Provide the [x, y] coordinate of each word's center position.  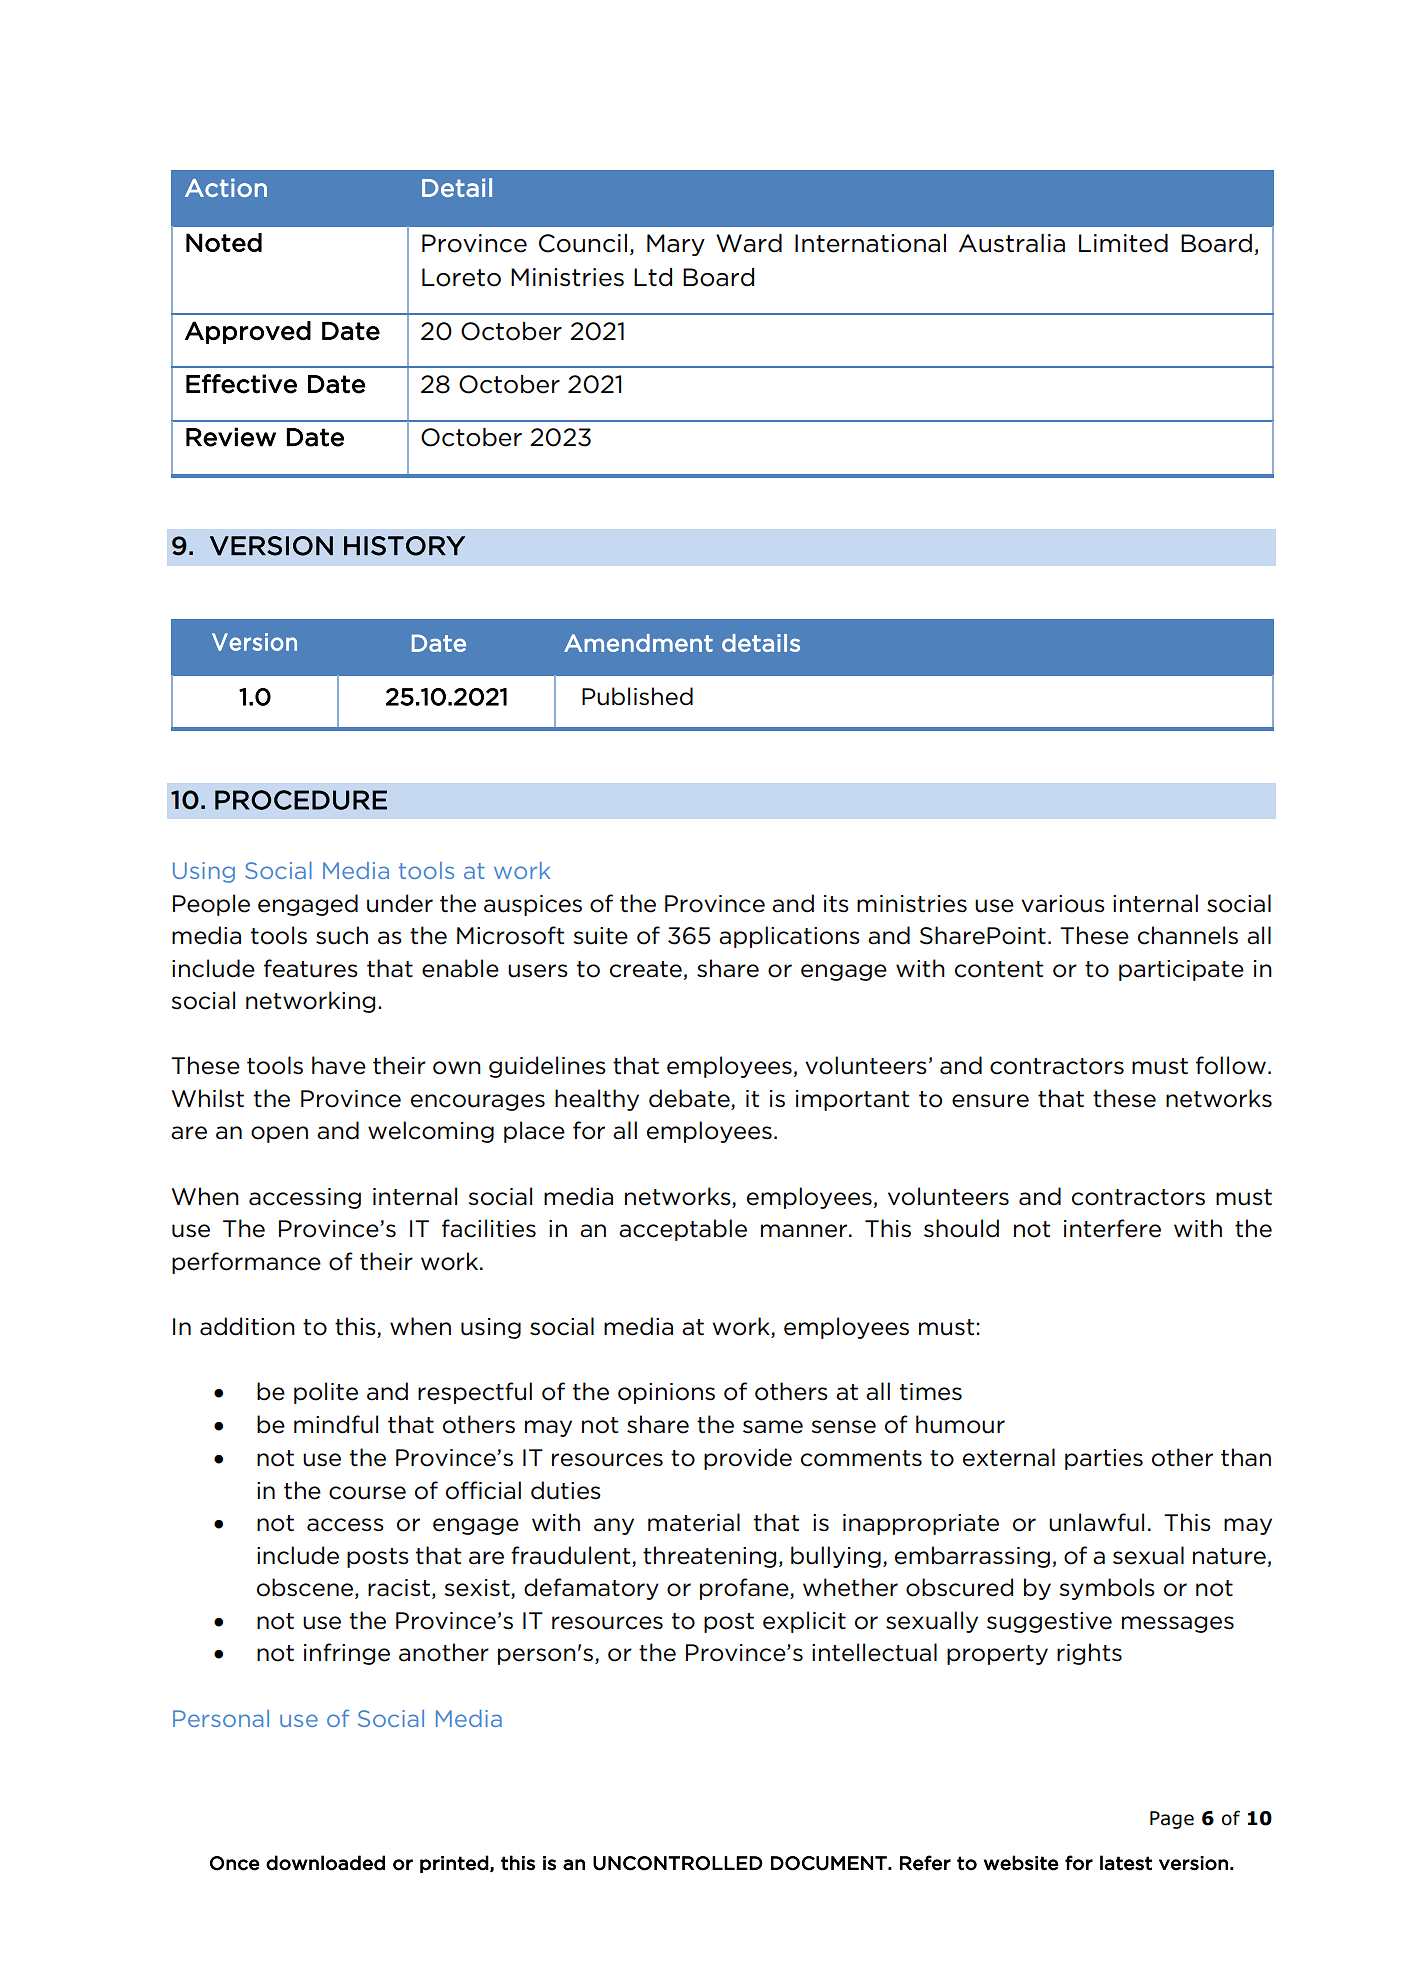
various [1063, 904]
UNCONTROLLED [678, 1863]
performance [246, 1263]
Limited [1123, 243]
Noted [224, 242]
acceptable [683, 1230]
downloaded [325, 1863]
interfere [1112, 1228]
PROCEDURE [301, 800]
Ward [749, 243]
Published [637, 696]
